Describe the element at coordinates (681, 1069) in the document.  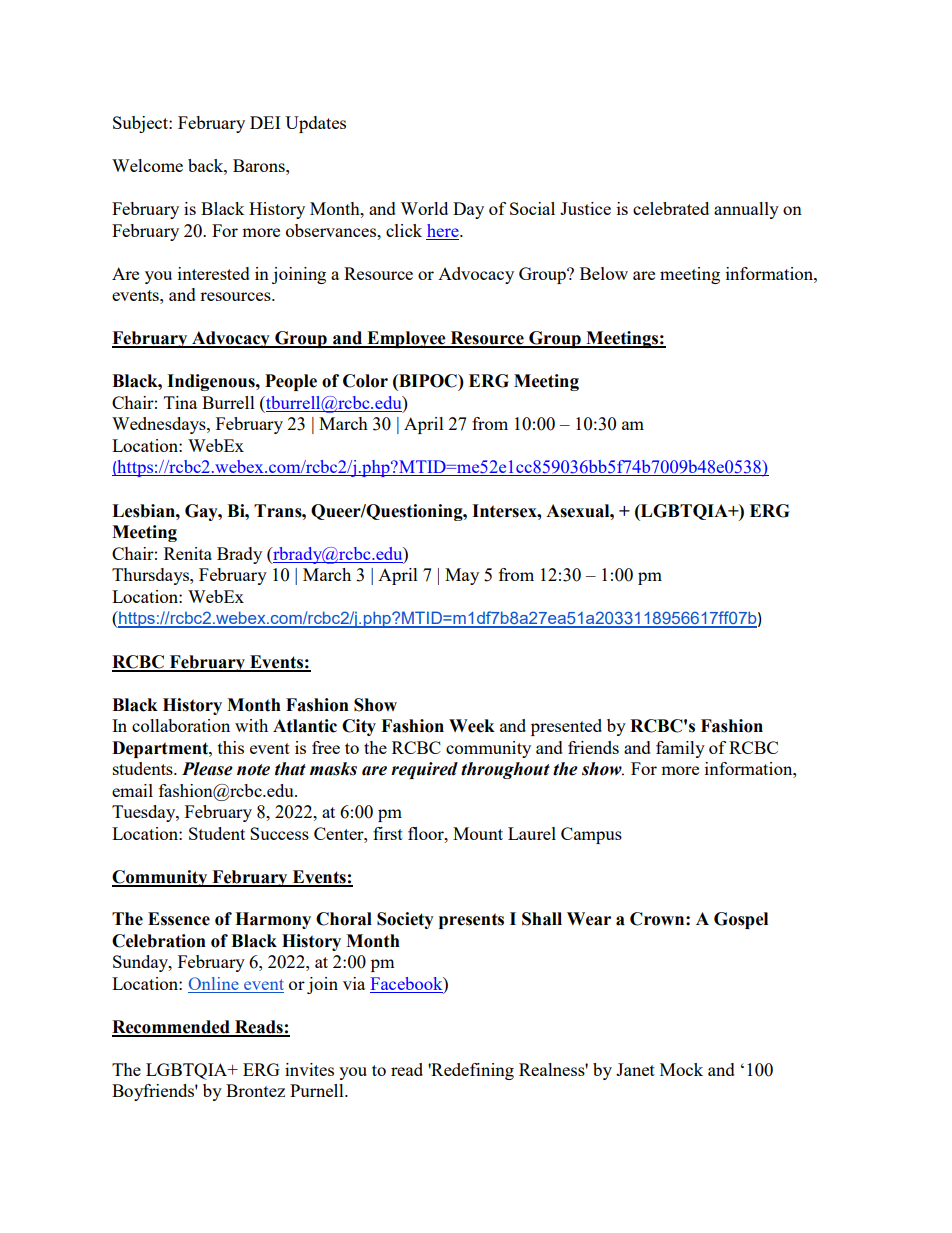
I see `Mock` at that location.
